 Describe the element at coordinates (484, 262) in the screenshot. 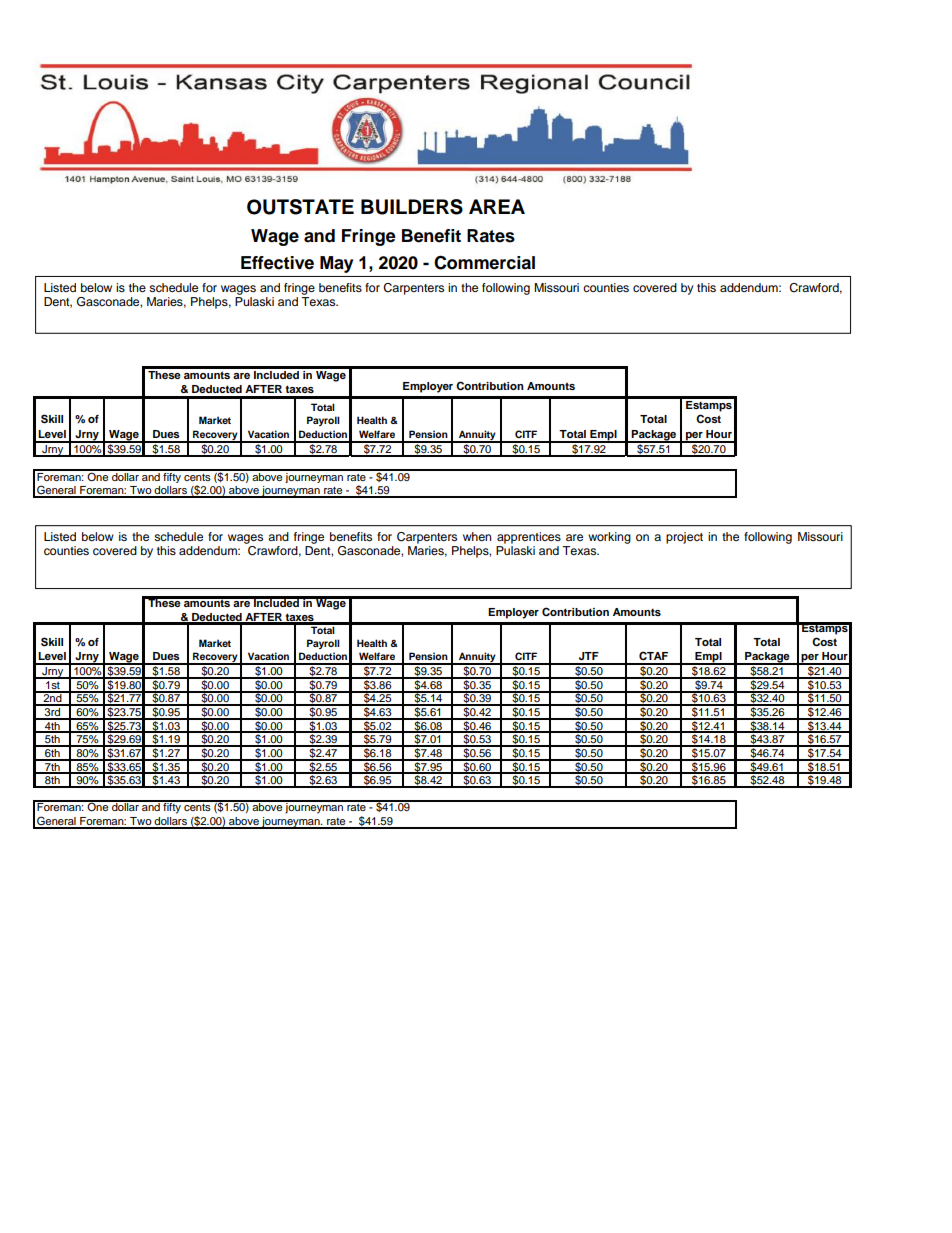

I see `Commercial` at that location.
